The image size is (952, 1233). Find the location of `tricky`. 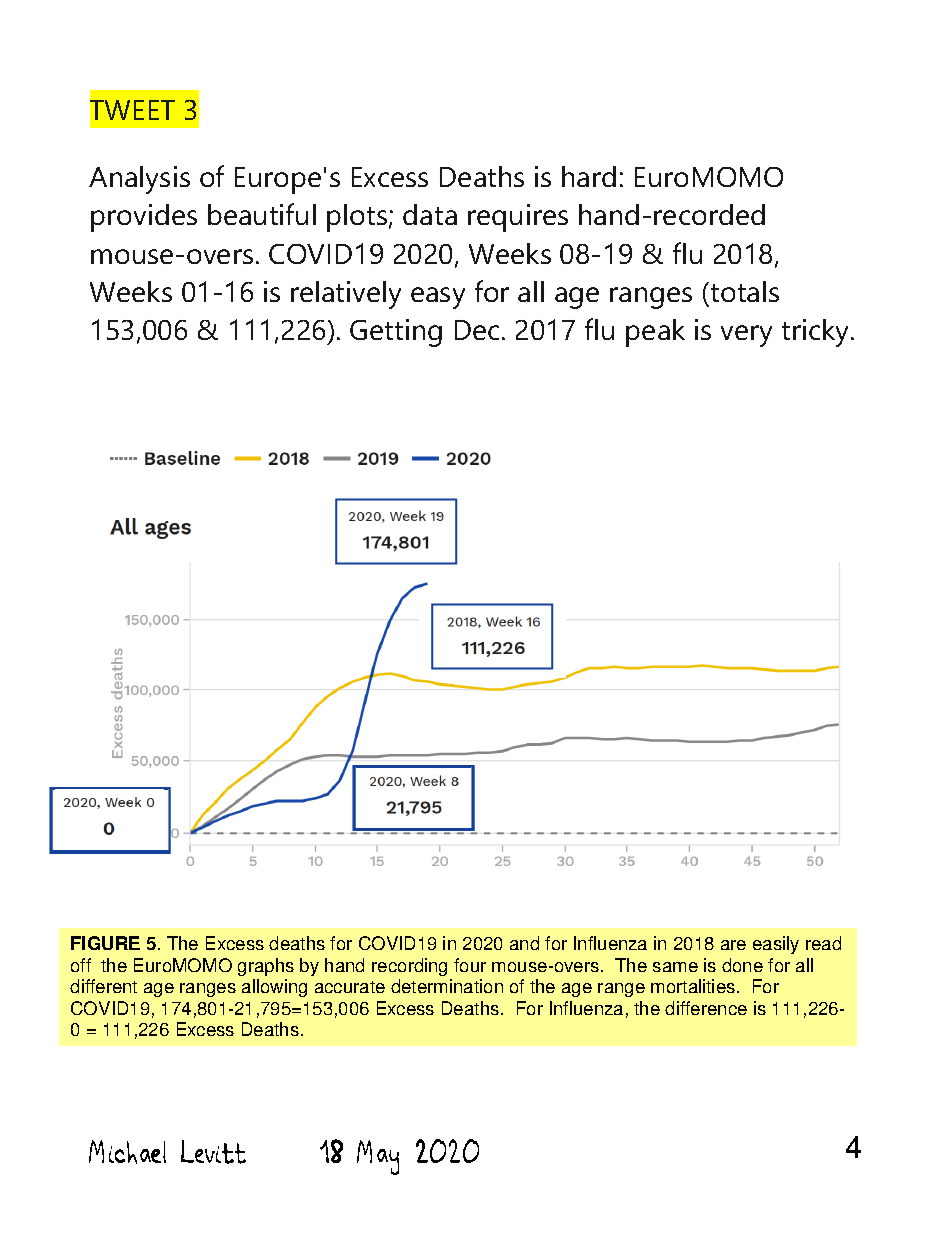

tricky is located at coordinates (817, 333).
